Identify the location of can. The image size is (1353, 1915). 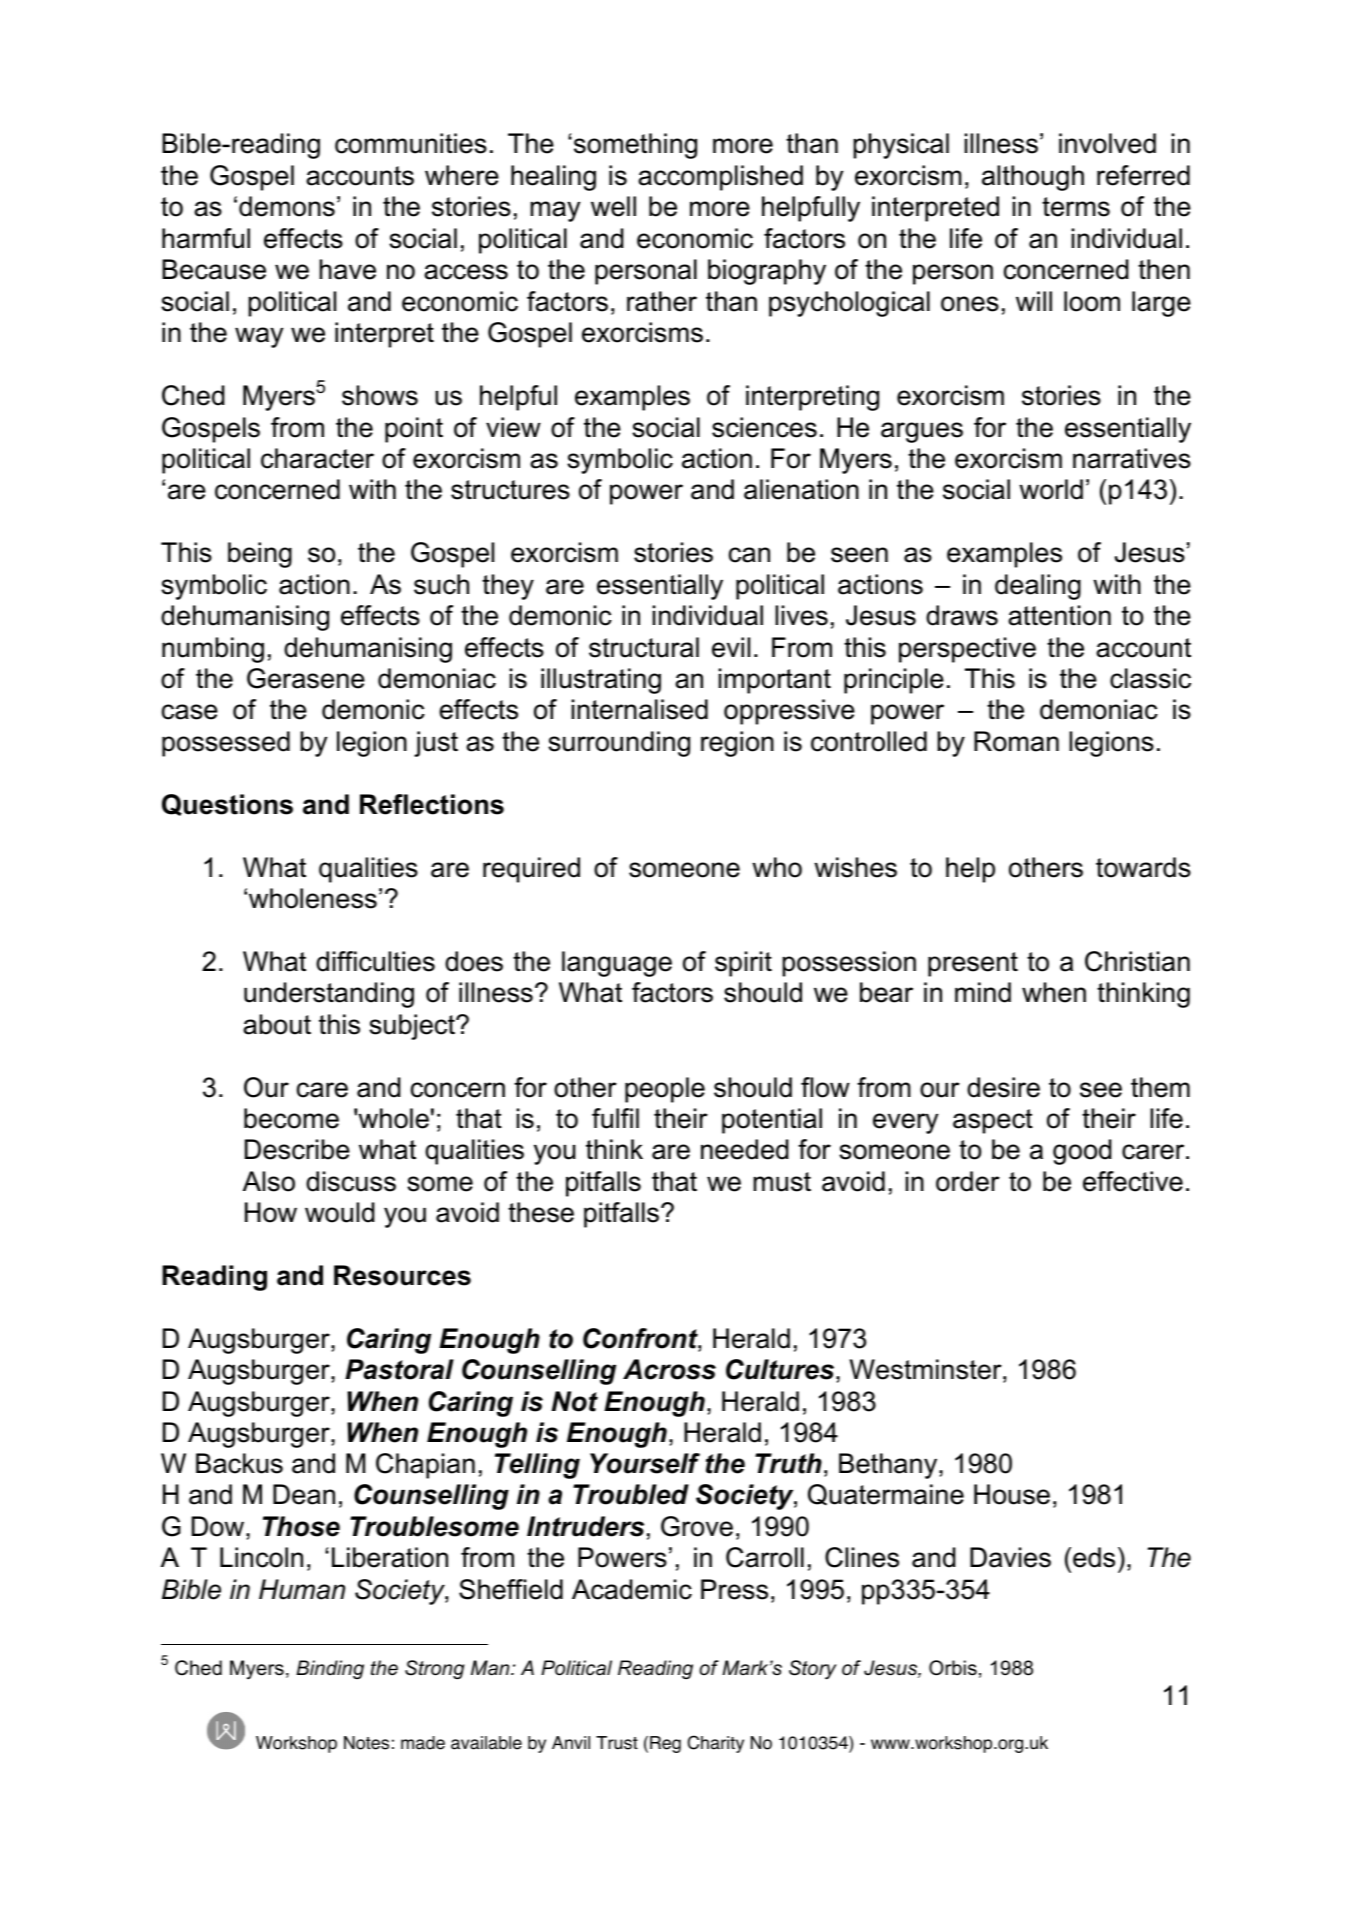
(749, 555).
